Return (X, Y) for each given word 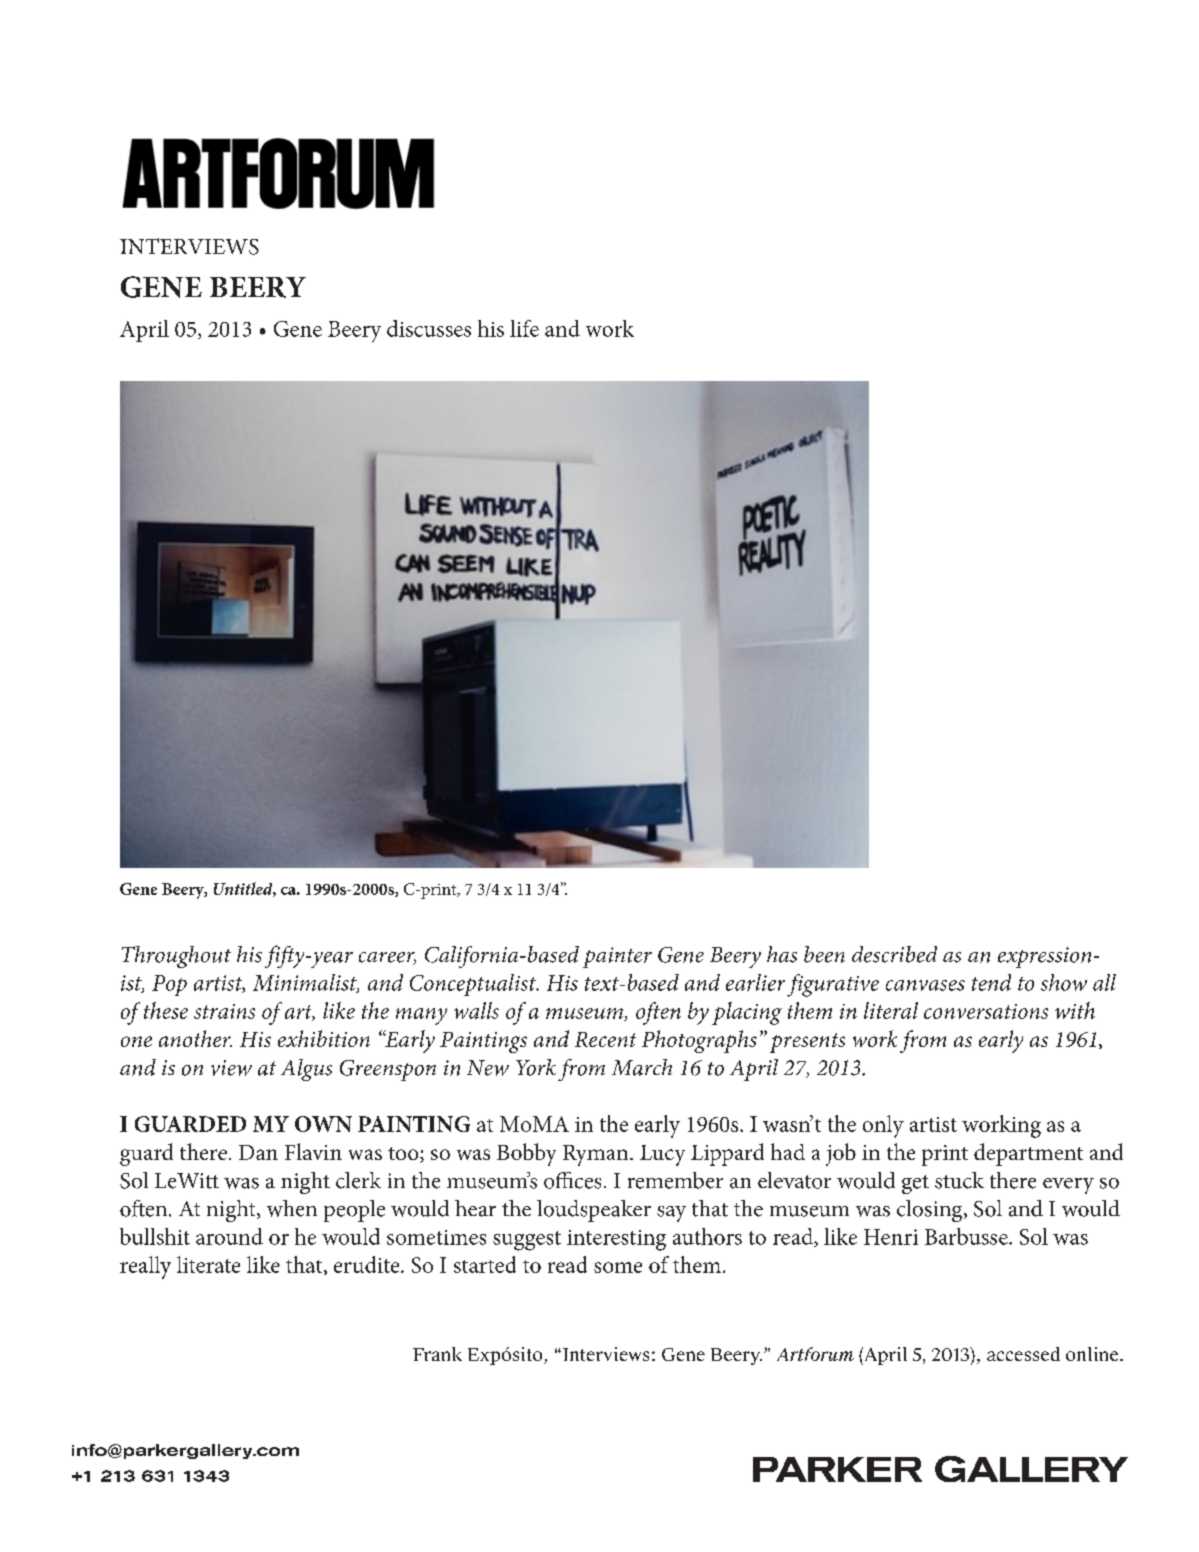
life (524, 328)
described (894, 954)
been (824, 954)
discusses (429, 328)
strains (224, 1011)
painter (617, 957)
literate (208, 1264)
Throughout (176, 957)
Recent (605, 1039)
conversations (986, 1011)
